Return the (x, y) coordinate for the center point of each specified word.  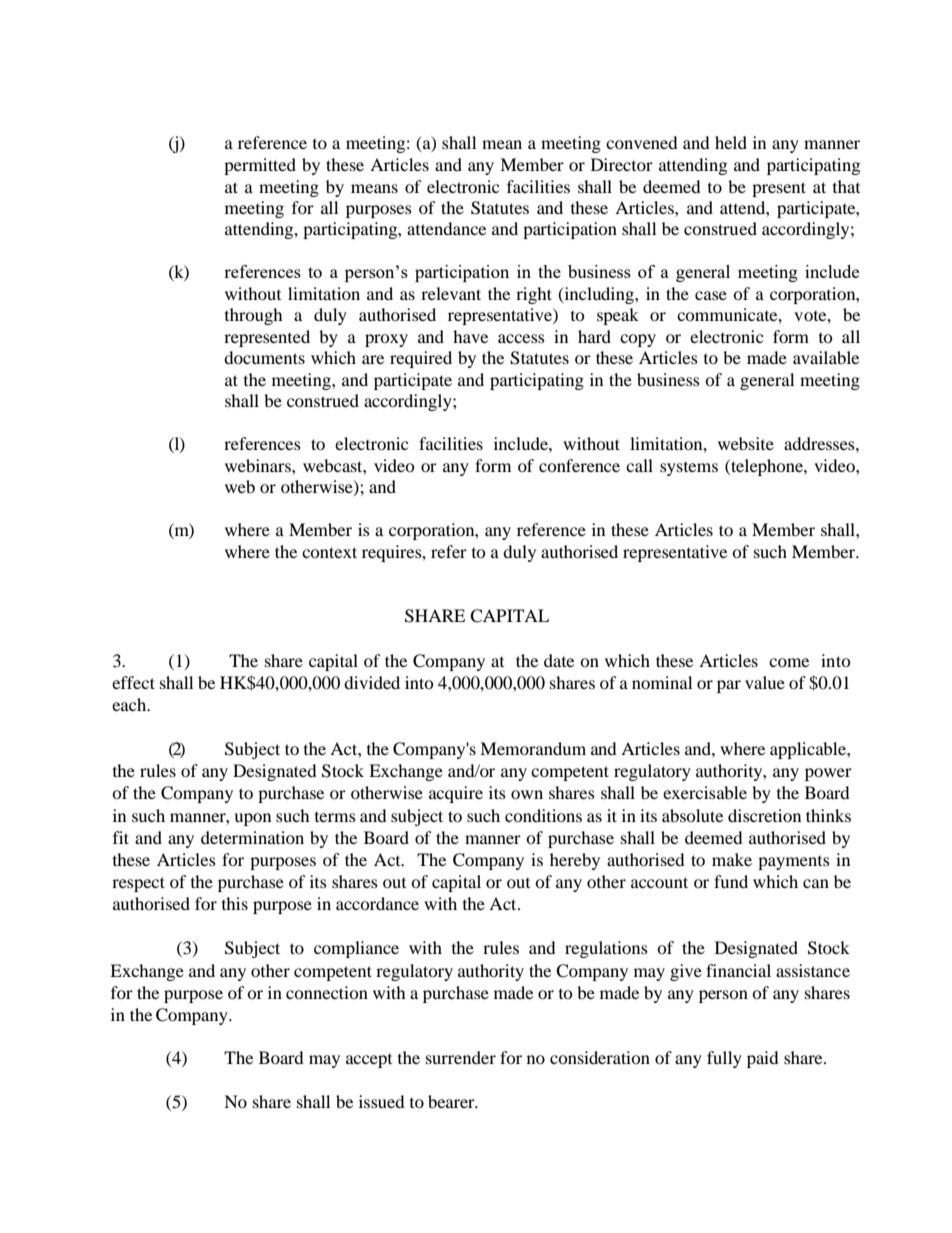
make (732, 859)
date (559, 660)
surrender (461, 1057)
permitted (260, 166)
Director (622, 164)
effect (133, 682)
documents (264, 357)
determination (252, 837)
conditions (543, 815)
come (789, 662)
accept (369, 1061)
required (421, 359)
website (746, 443)
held (731, 142)
